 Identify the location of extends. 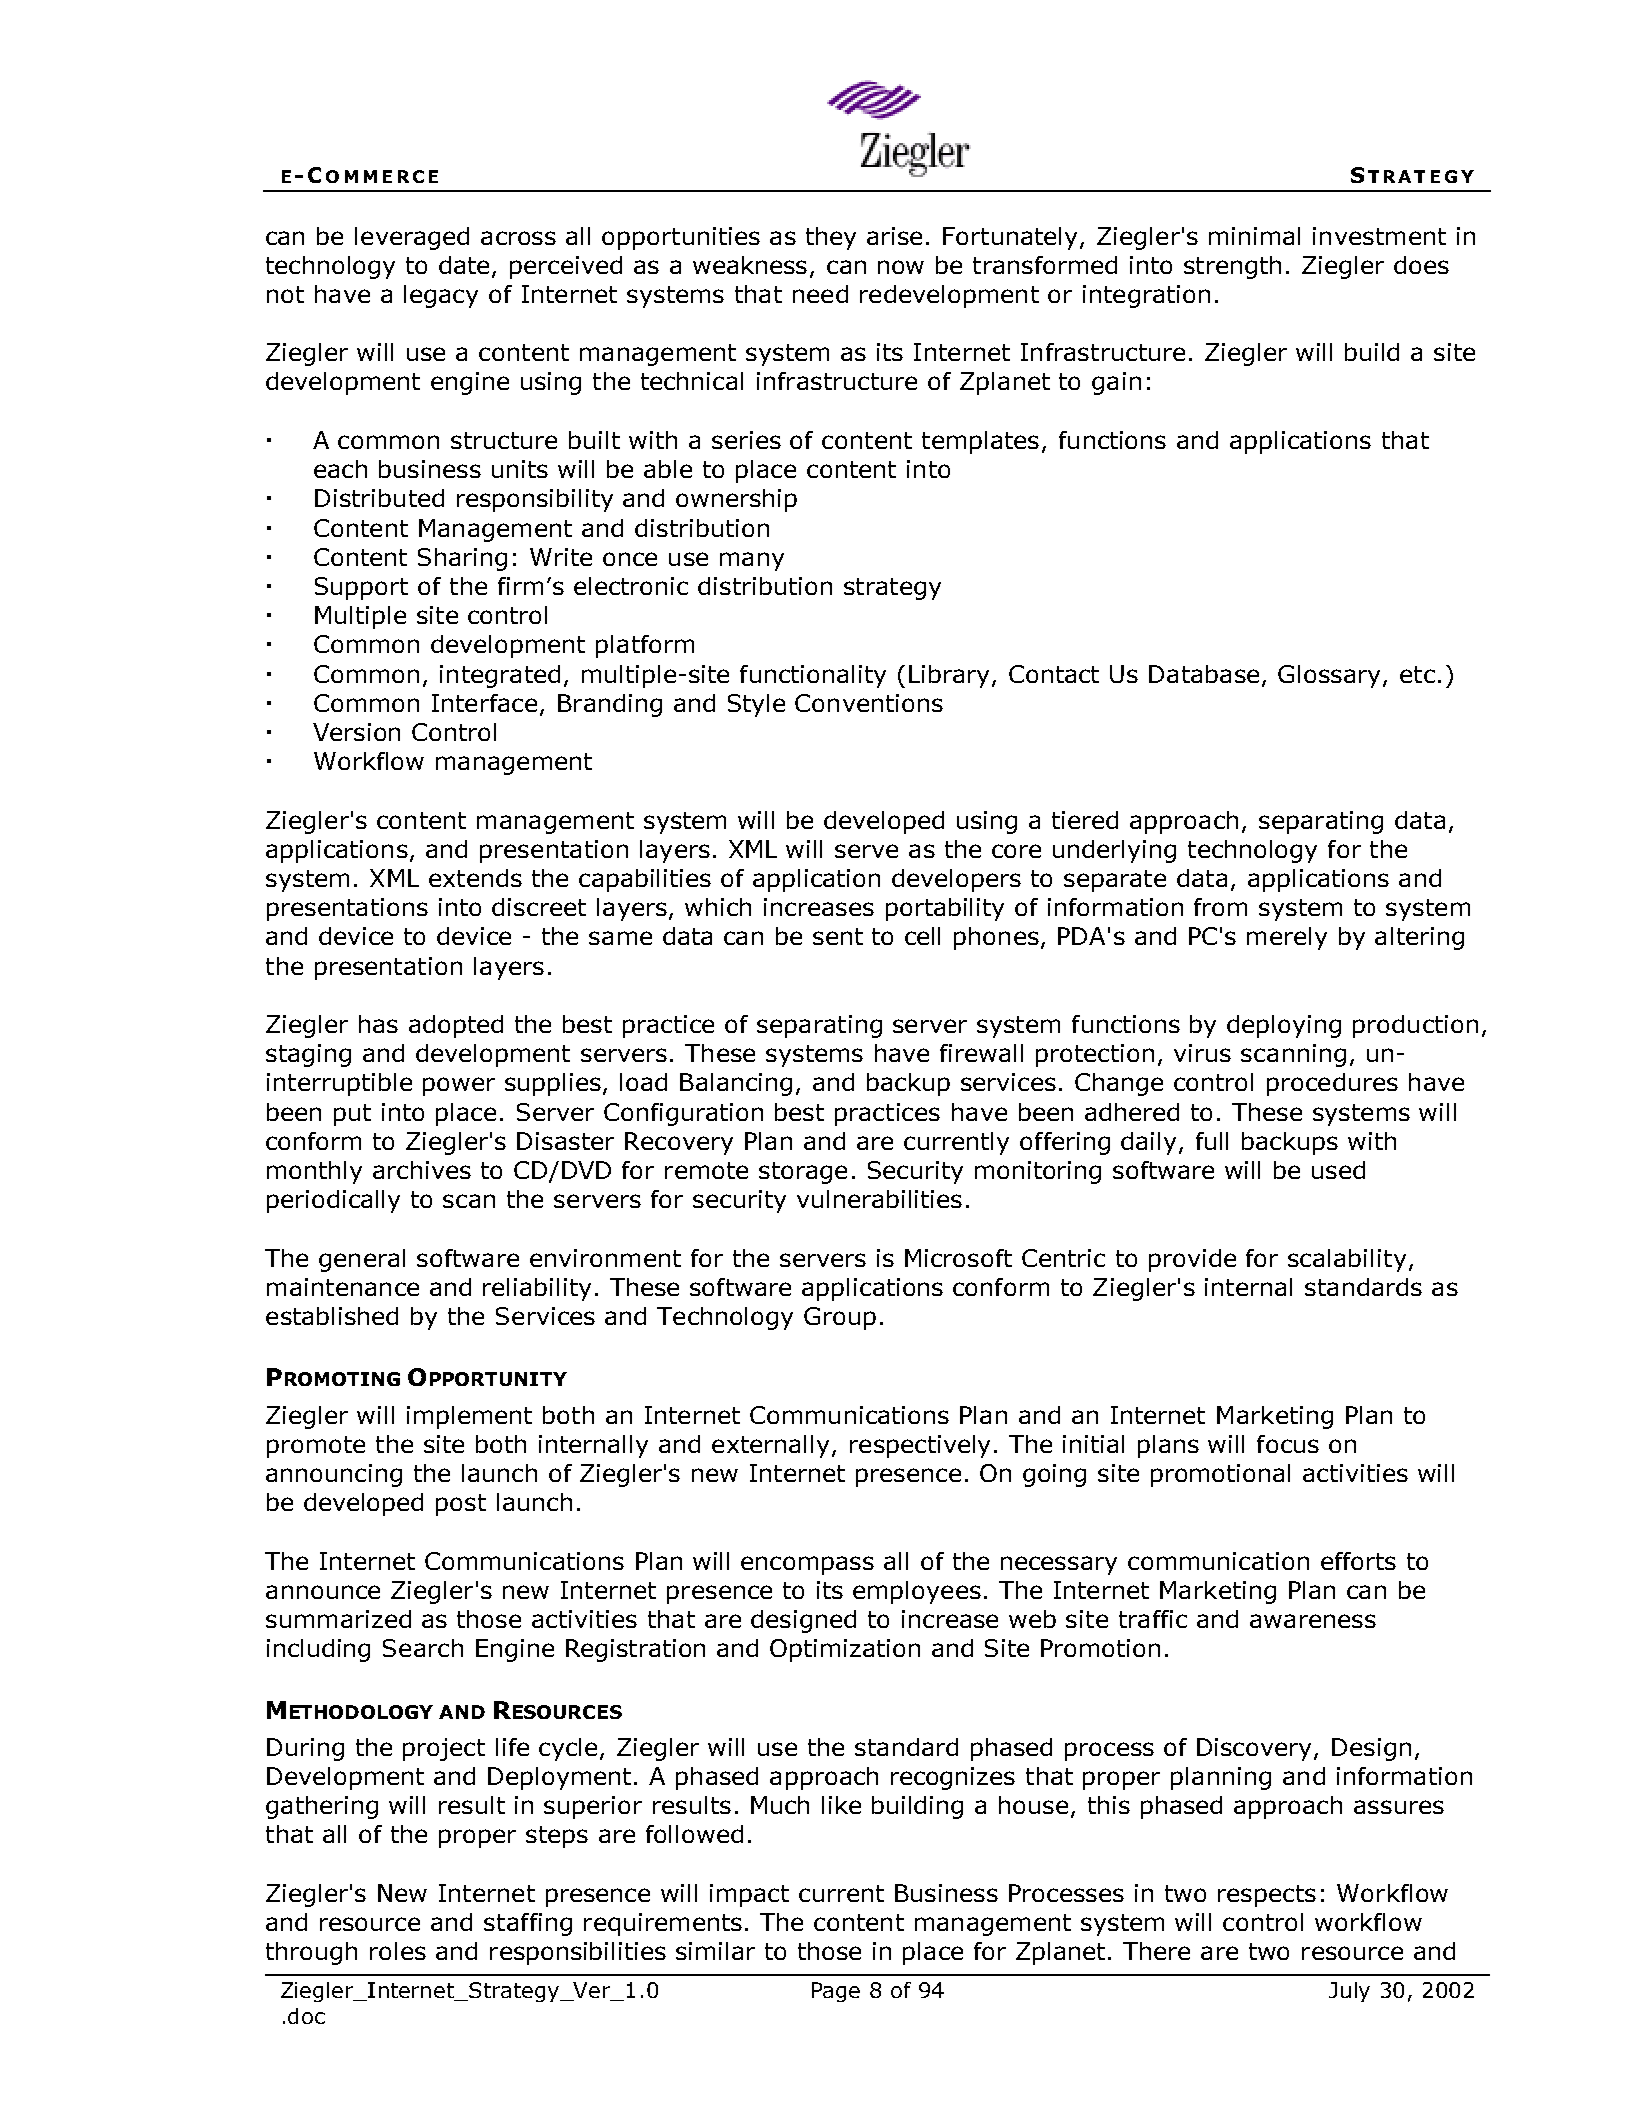
(475, 878).
